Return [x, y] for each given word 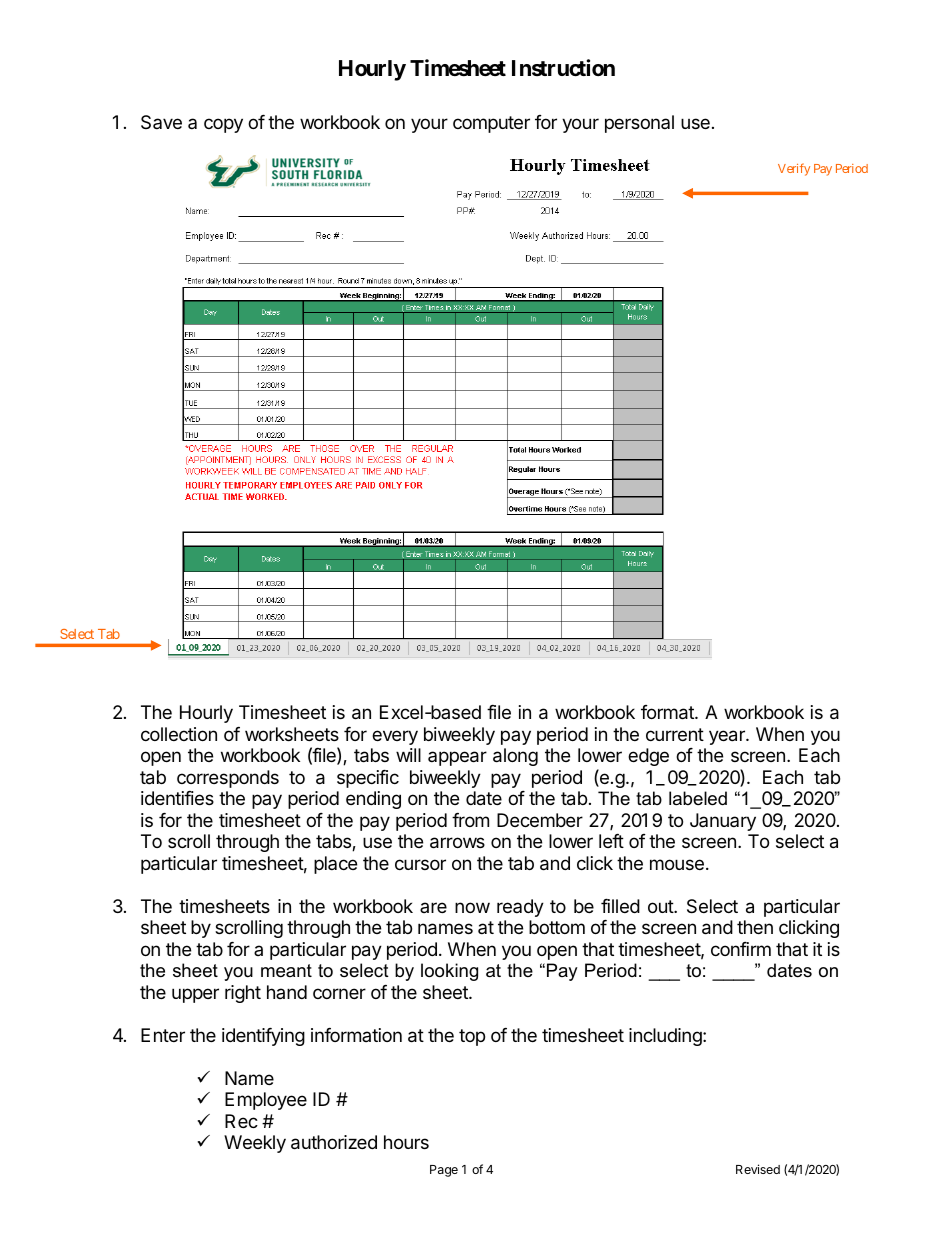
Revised [758, 1169]
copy [223, 125]
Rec [241, 1121]
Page [444, 1171]
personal [639, 124]
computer [491, 124]
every [395, 737]
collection [179, 734]
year [728, 737]
